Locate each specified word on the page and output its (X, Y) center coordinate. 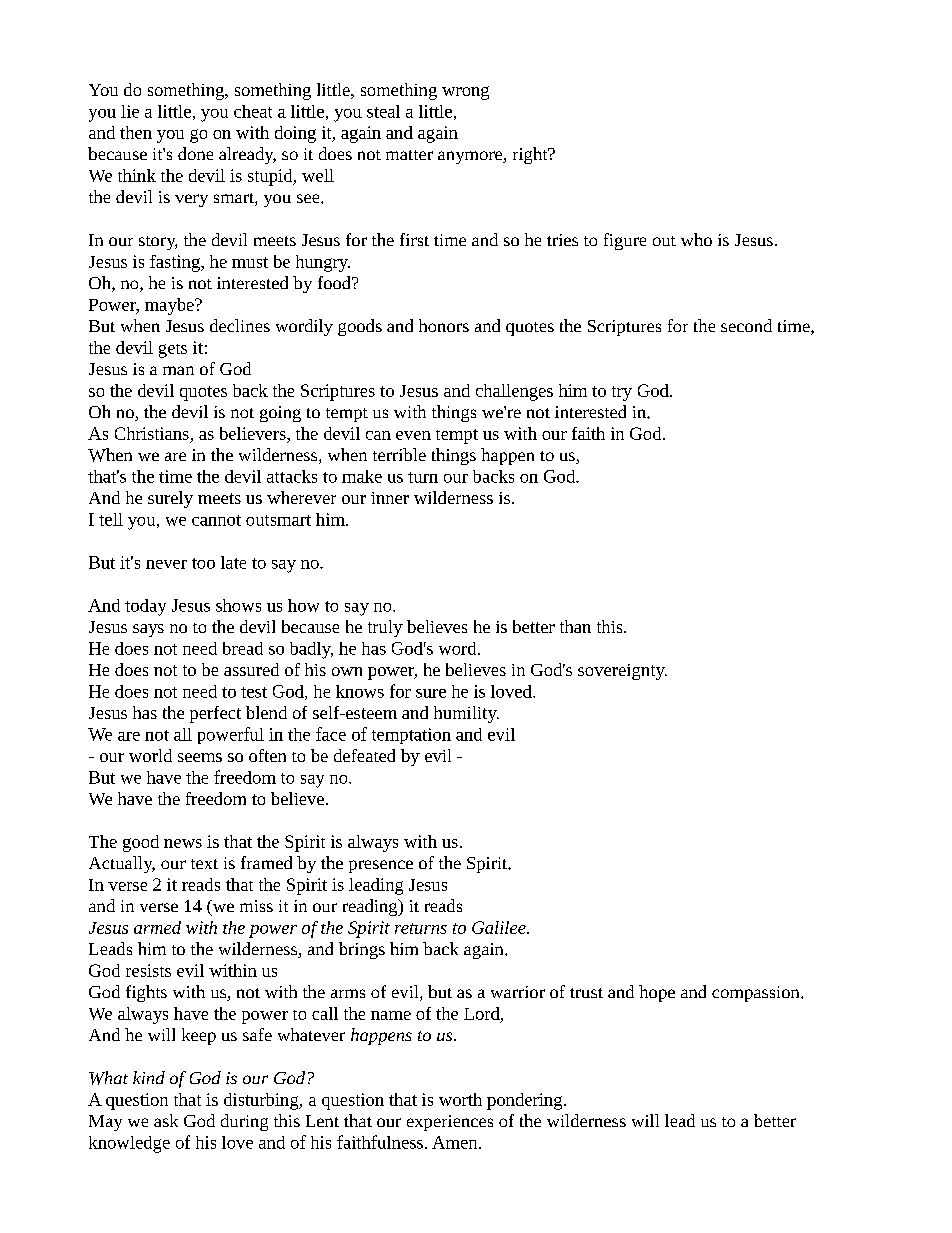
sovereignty (622, 672)
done (195, 153)
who (696, 239)
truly (385, 628)
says (148, 630)
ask (166, 1120)
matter (409, 155)
